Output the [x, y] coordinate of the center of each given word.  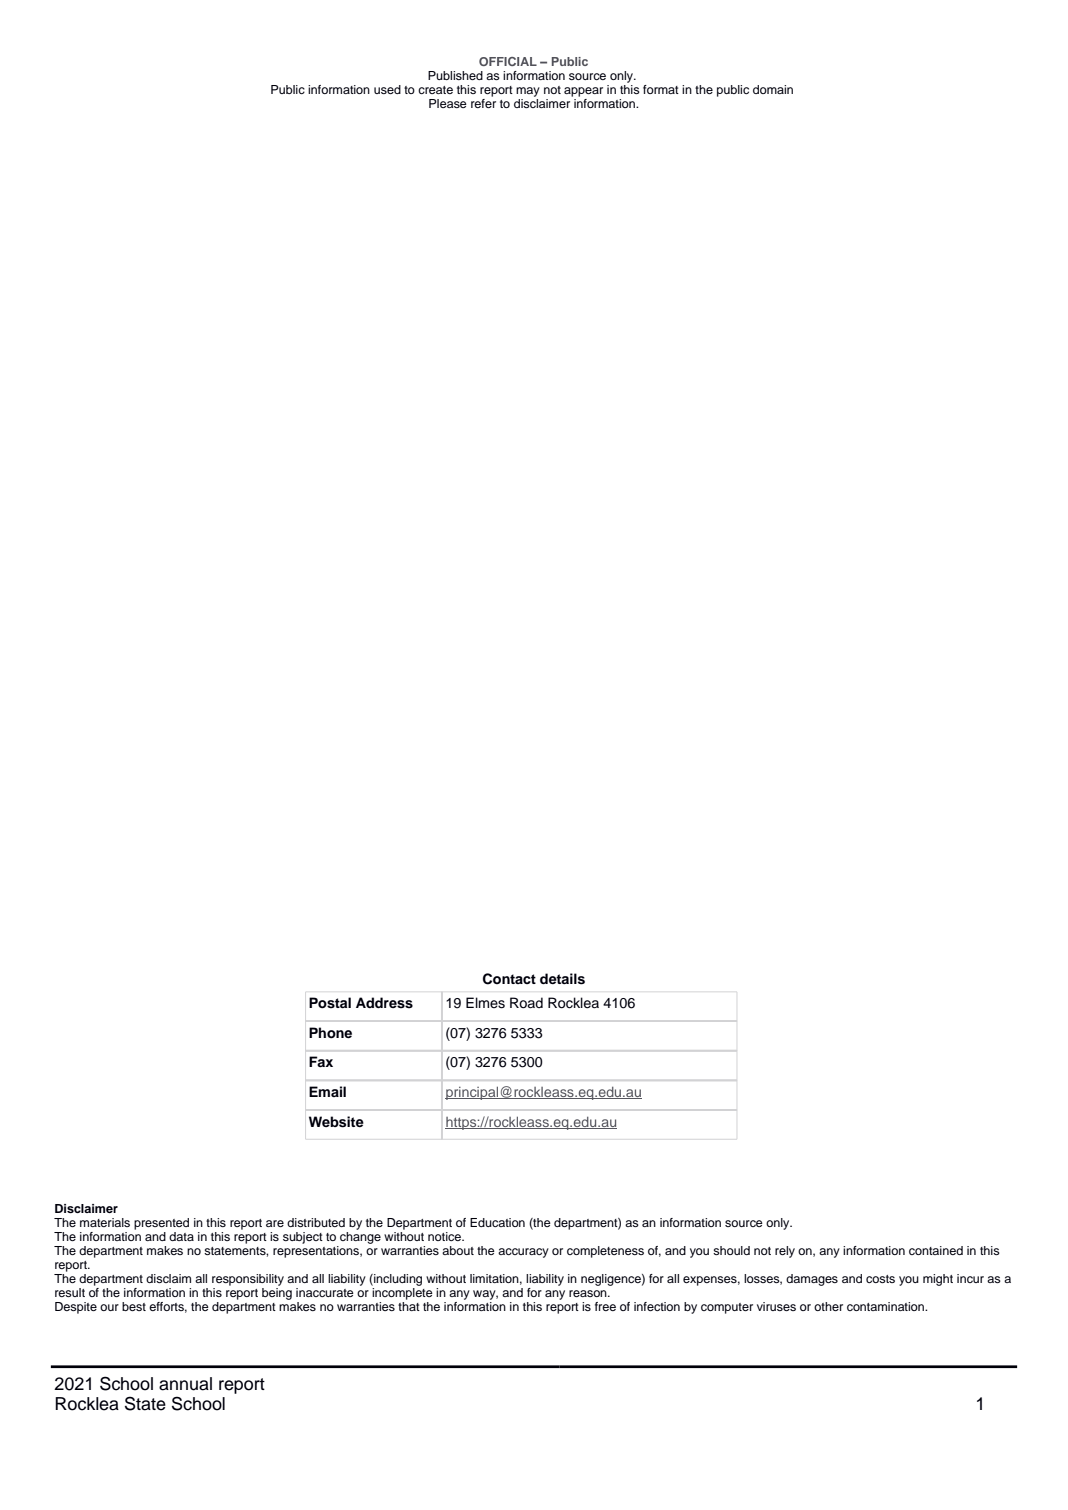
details [562, 979]
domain [773, 89]
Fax [321, 1061]
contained [936, 1250]
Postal [330, 1003]
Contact [509, 979]
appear [583, 92]
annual [185, 1384]
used [387, 89]
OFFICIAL [508, 61]
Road [526, 1003]
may [528, 92]
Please [448, 103]
